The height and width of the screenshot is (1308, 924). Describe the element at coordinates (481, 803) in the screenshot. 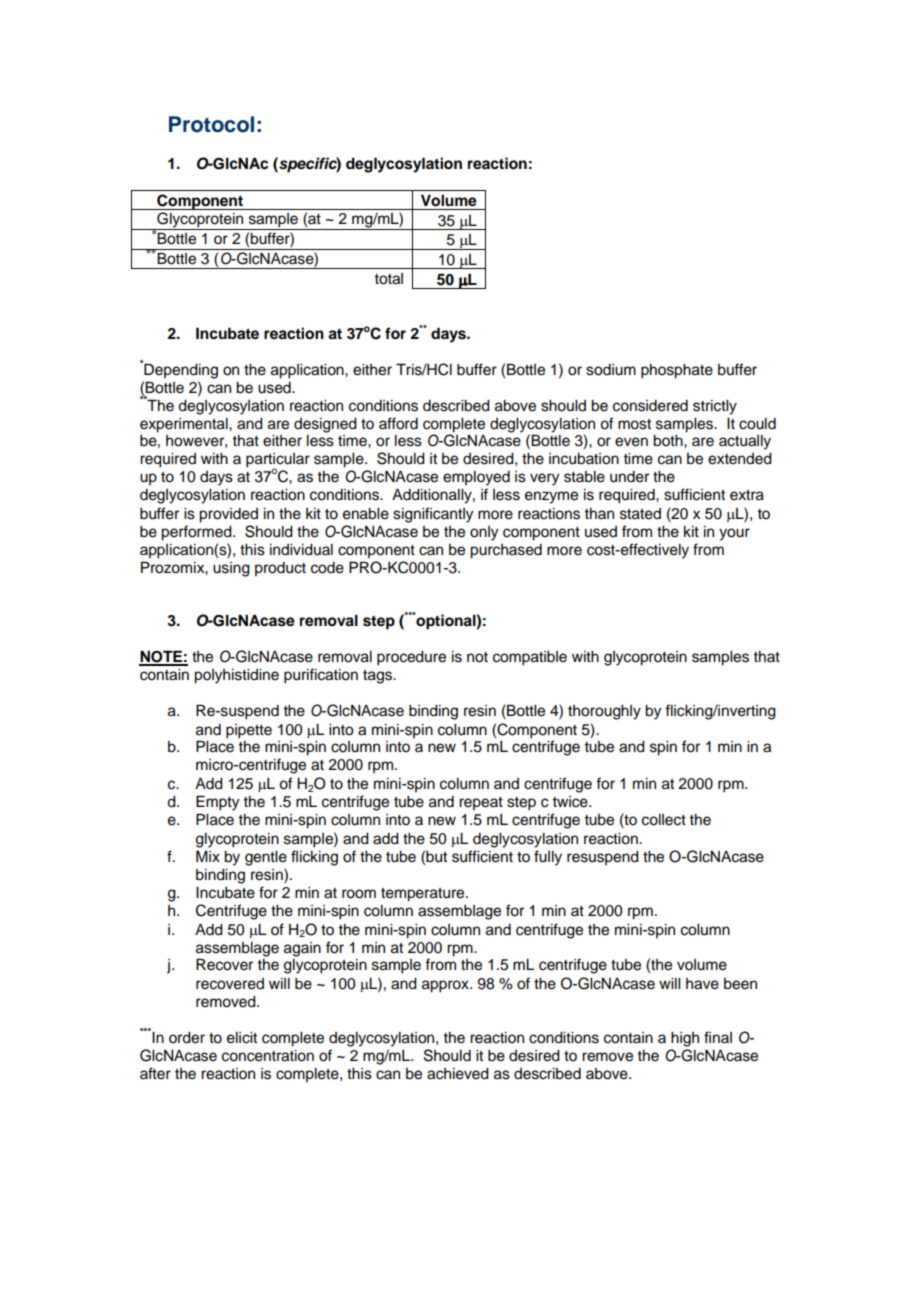

I see `repeat` at that location.
